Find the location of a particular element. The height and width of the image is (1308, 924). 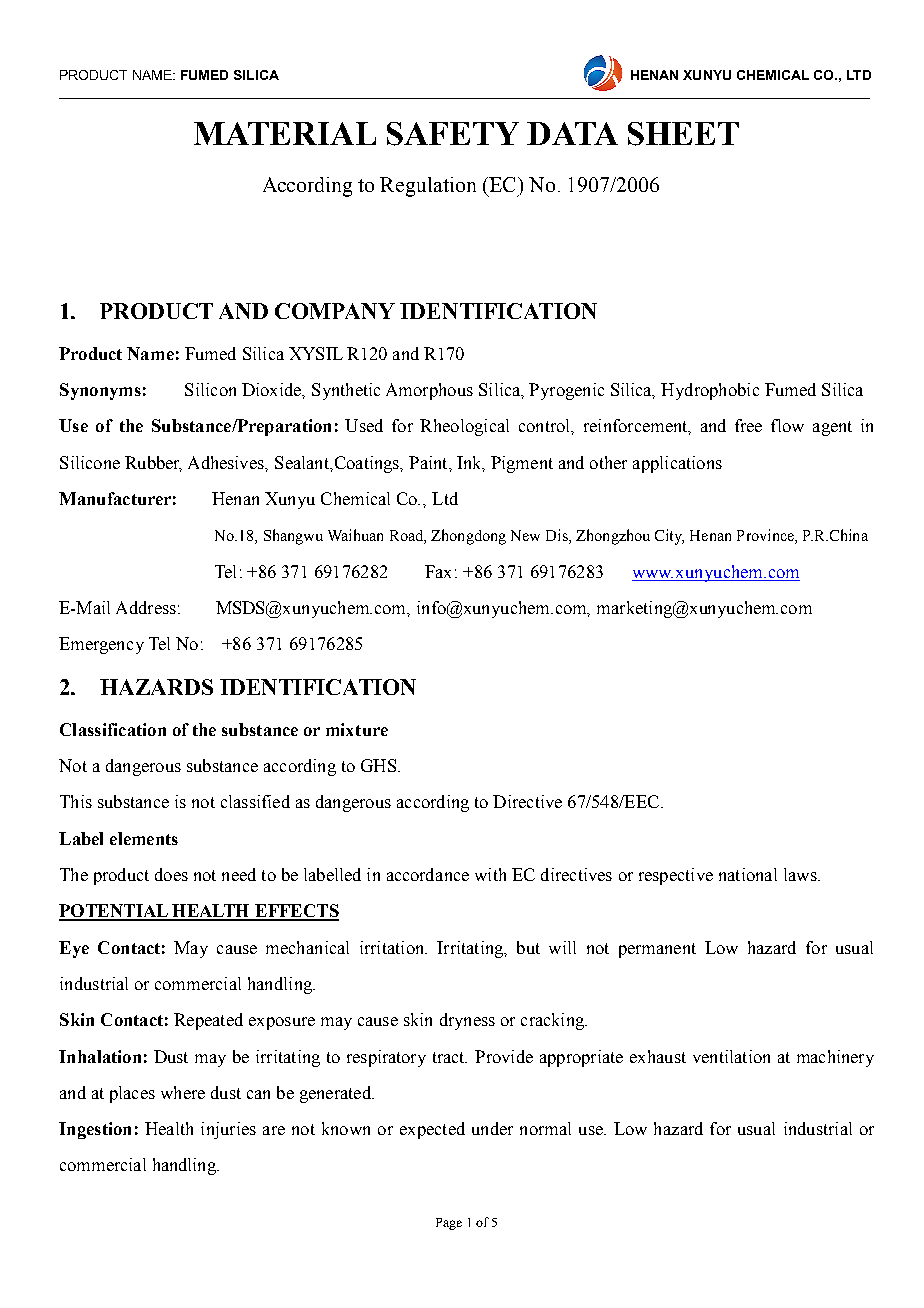

Province is located at coordinates (766, 535).
